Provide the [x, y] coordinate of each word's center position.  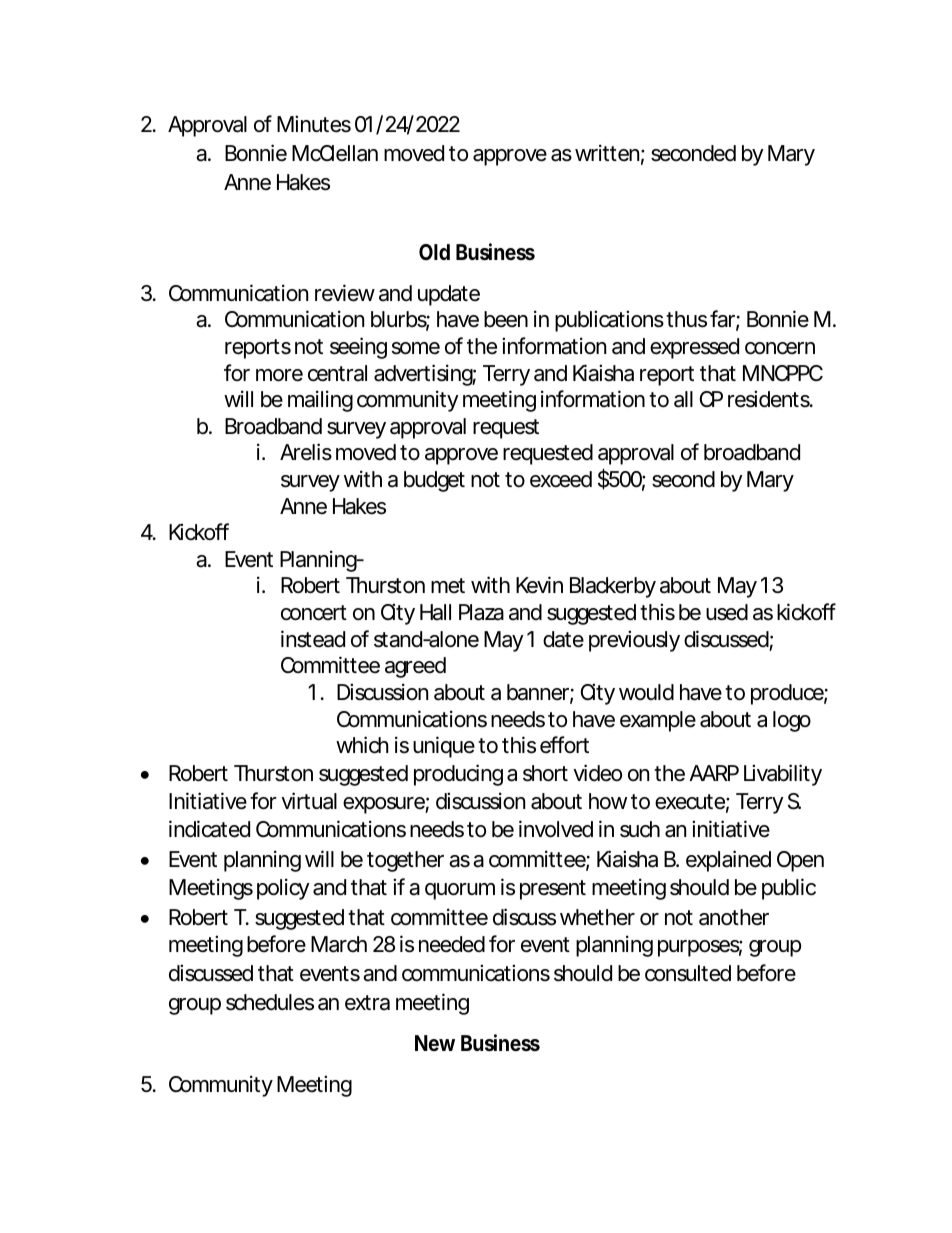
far [722, 319]
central [337, 373]
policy [283, 889]
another [734, 917]
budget [434, 481]
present [553, 890]
